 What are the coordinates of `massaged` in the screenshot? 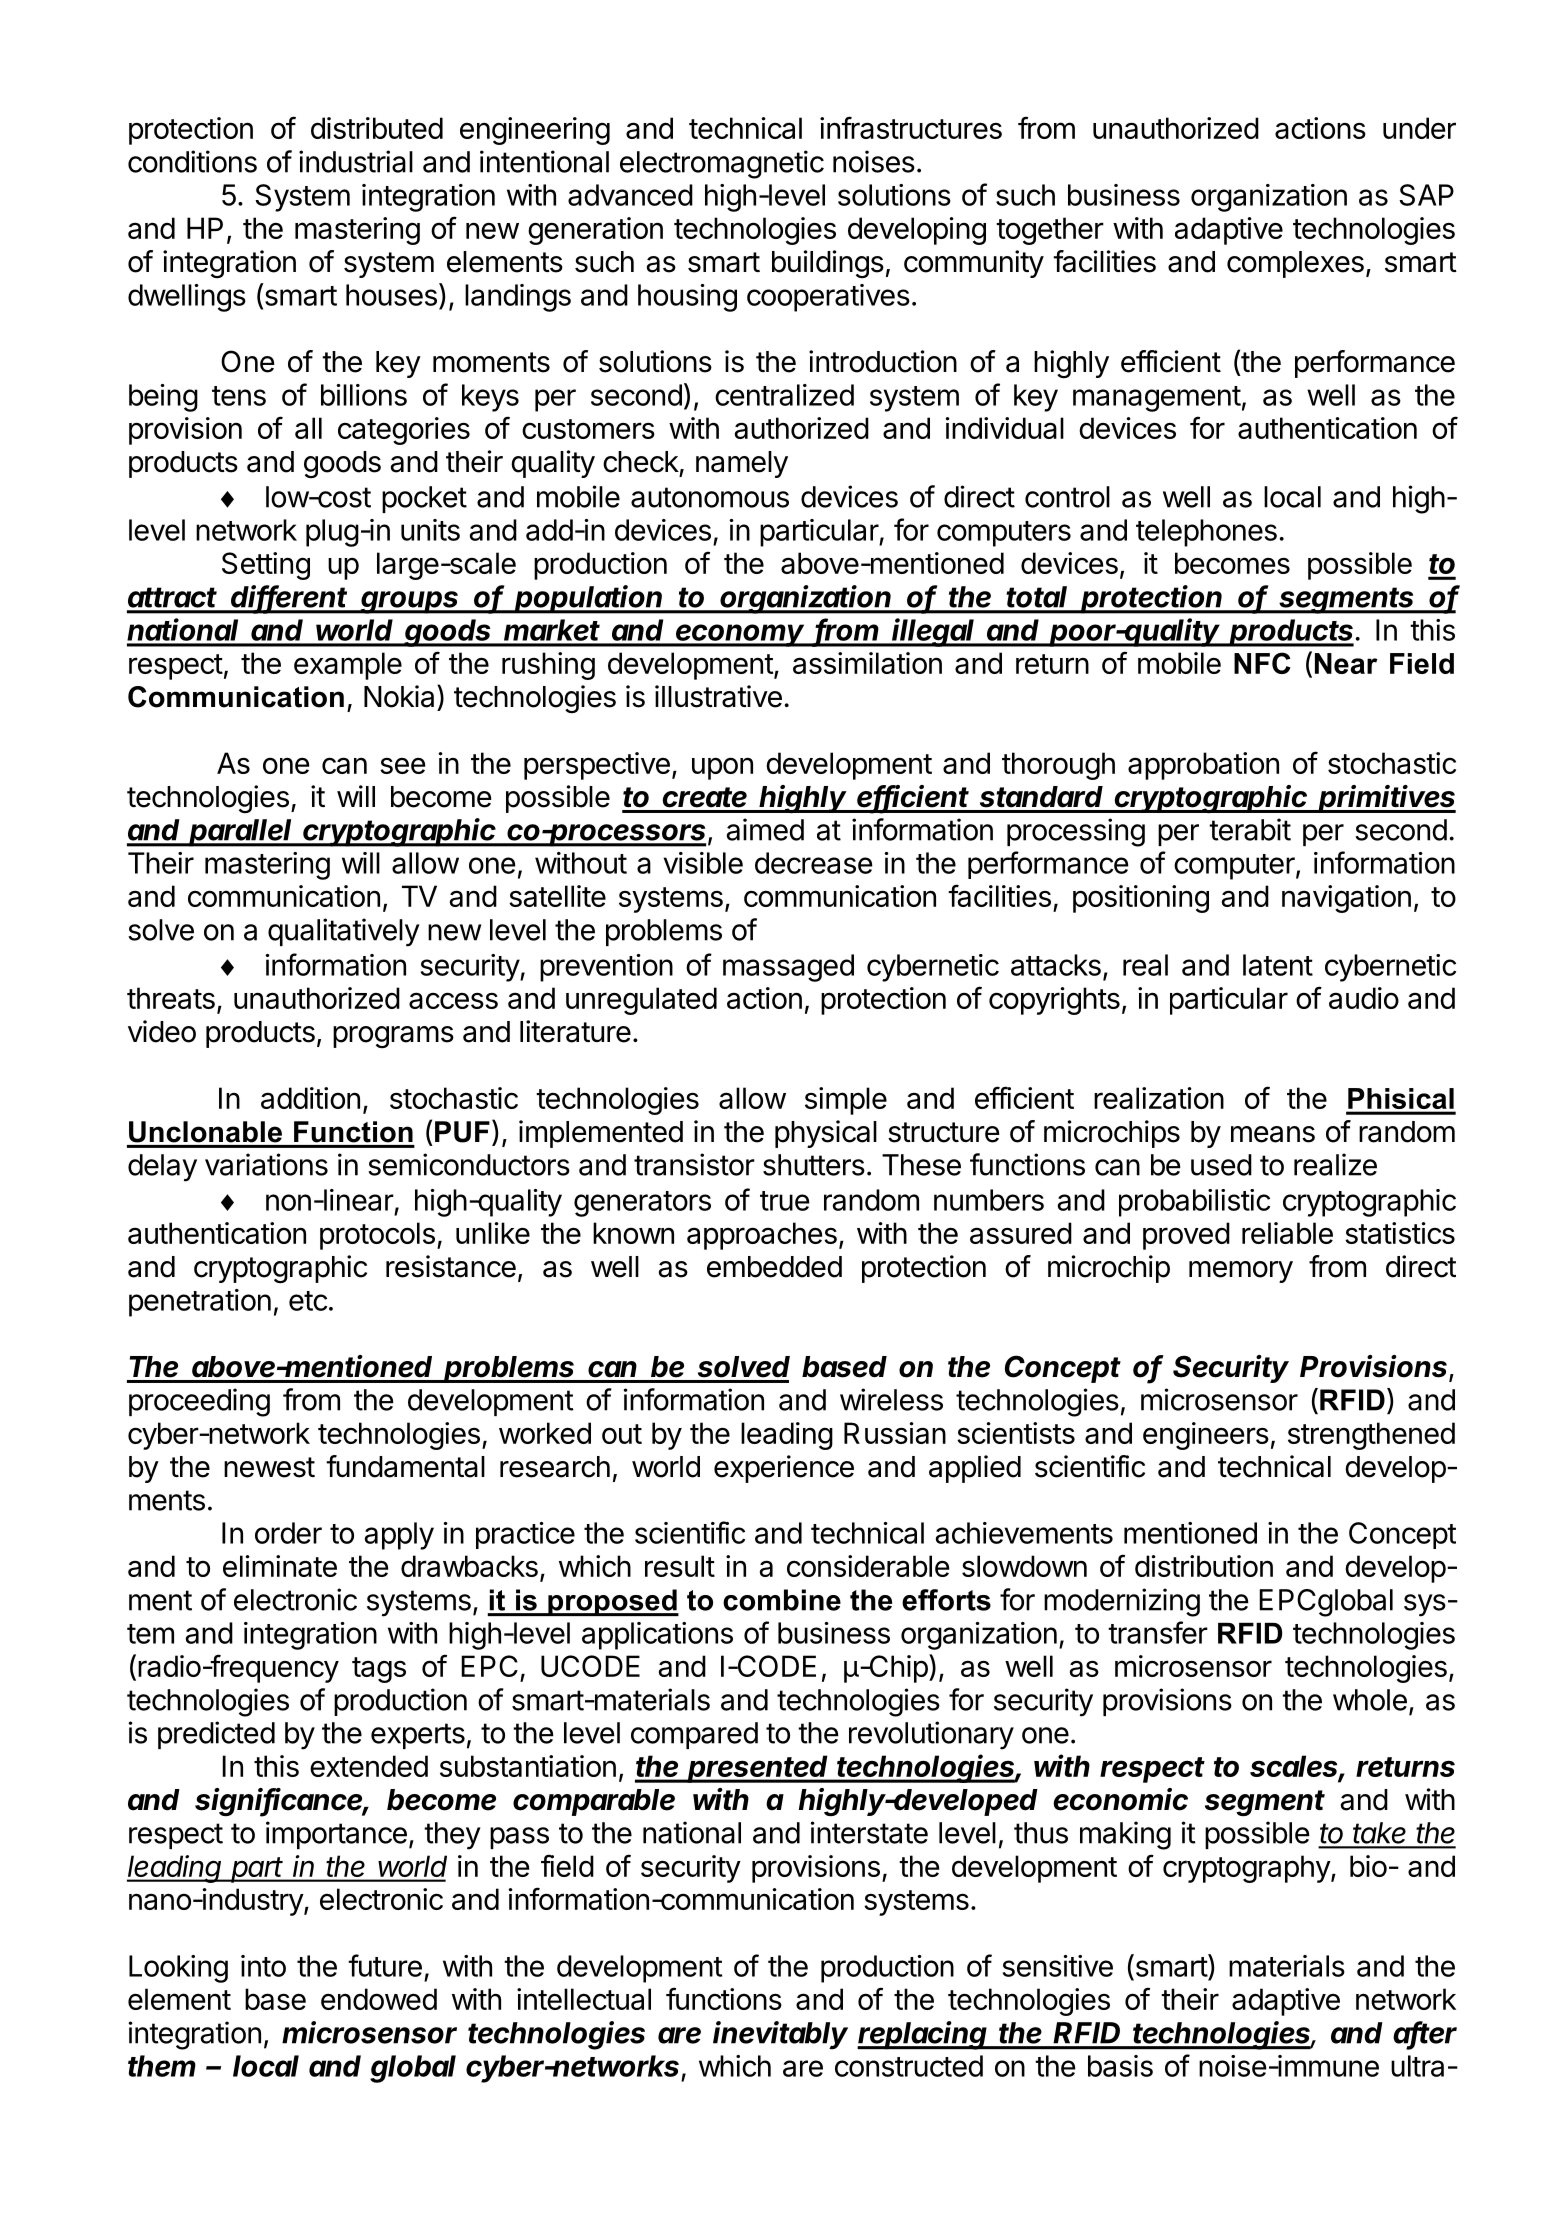 It's located at (788, 968).
